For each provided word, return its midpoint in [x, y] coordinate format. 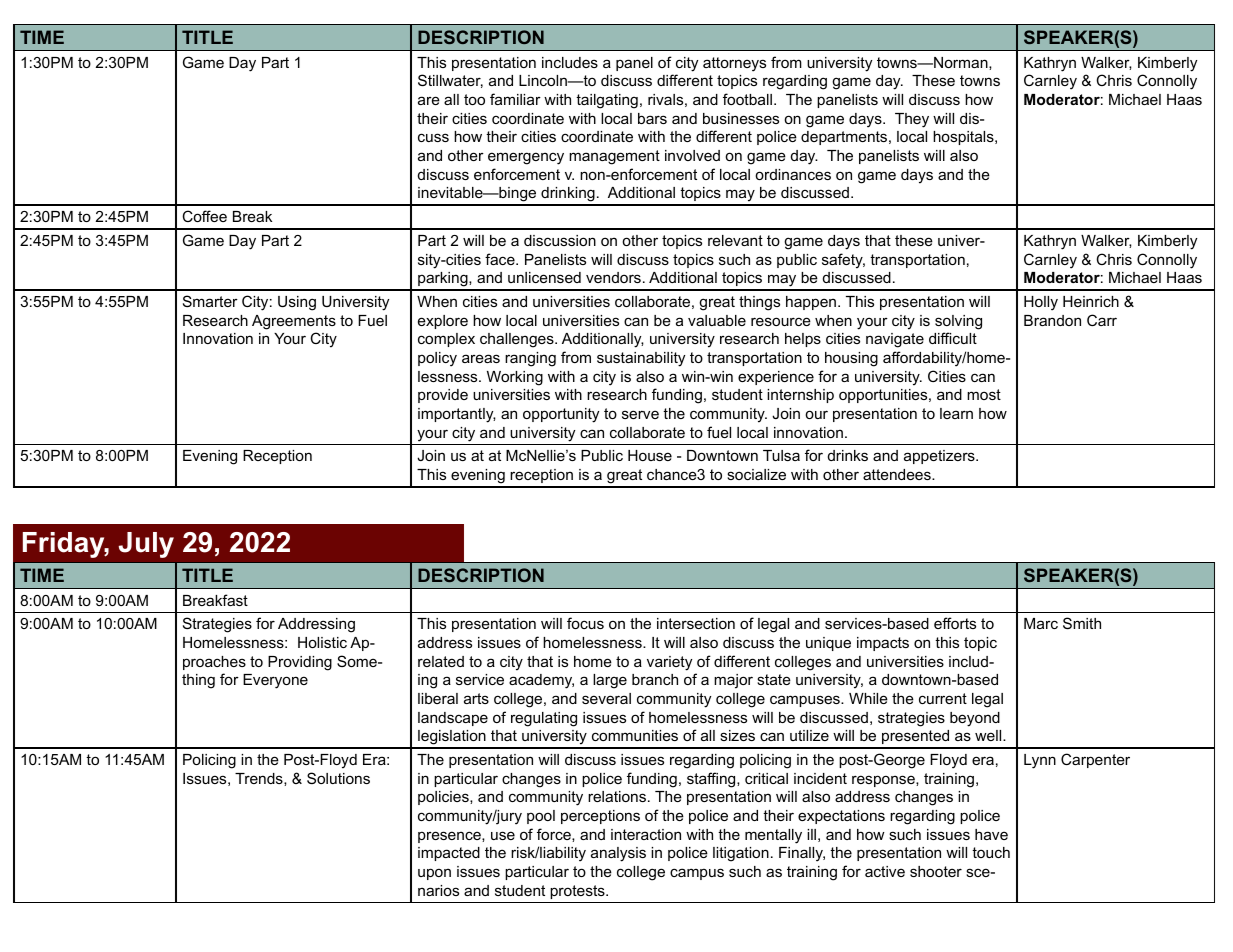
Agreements [294, 322]
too [474, 99]
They [912, 120]
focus [585, 623]
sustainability [641, 359]
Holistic [322, 642]
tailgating [607, 101]
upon [434, 874]
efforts [955, 623]
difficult [953, 338]
